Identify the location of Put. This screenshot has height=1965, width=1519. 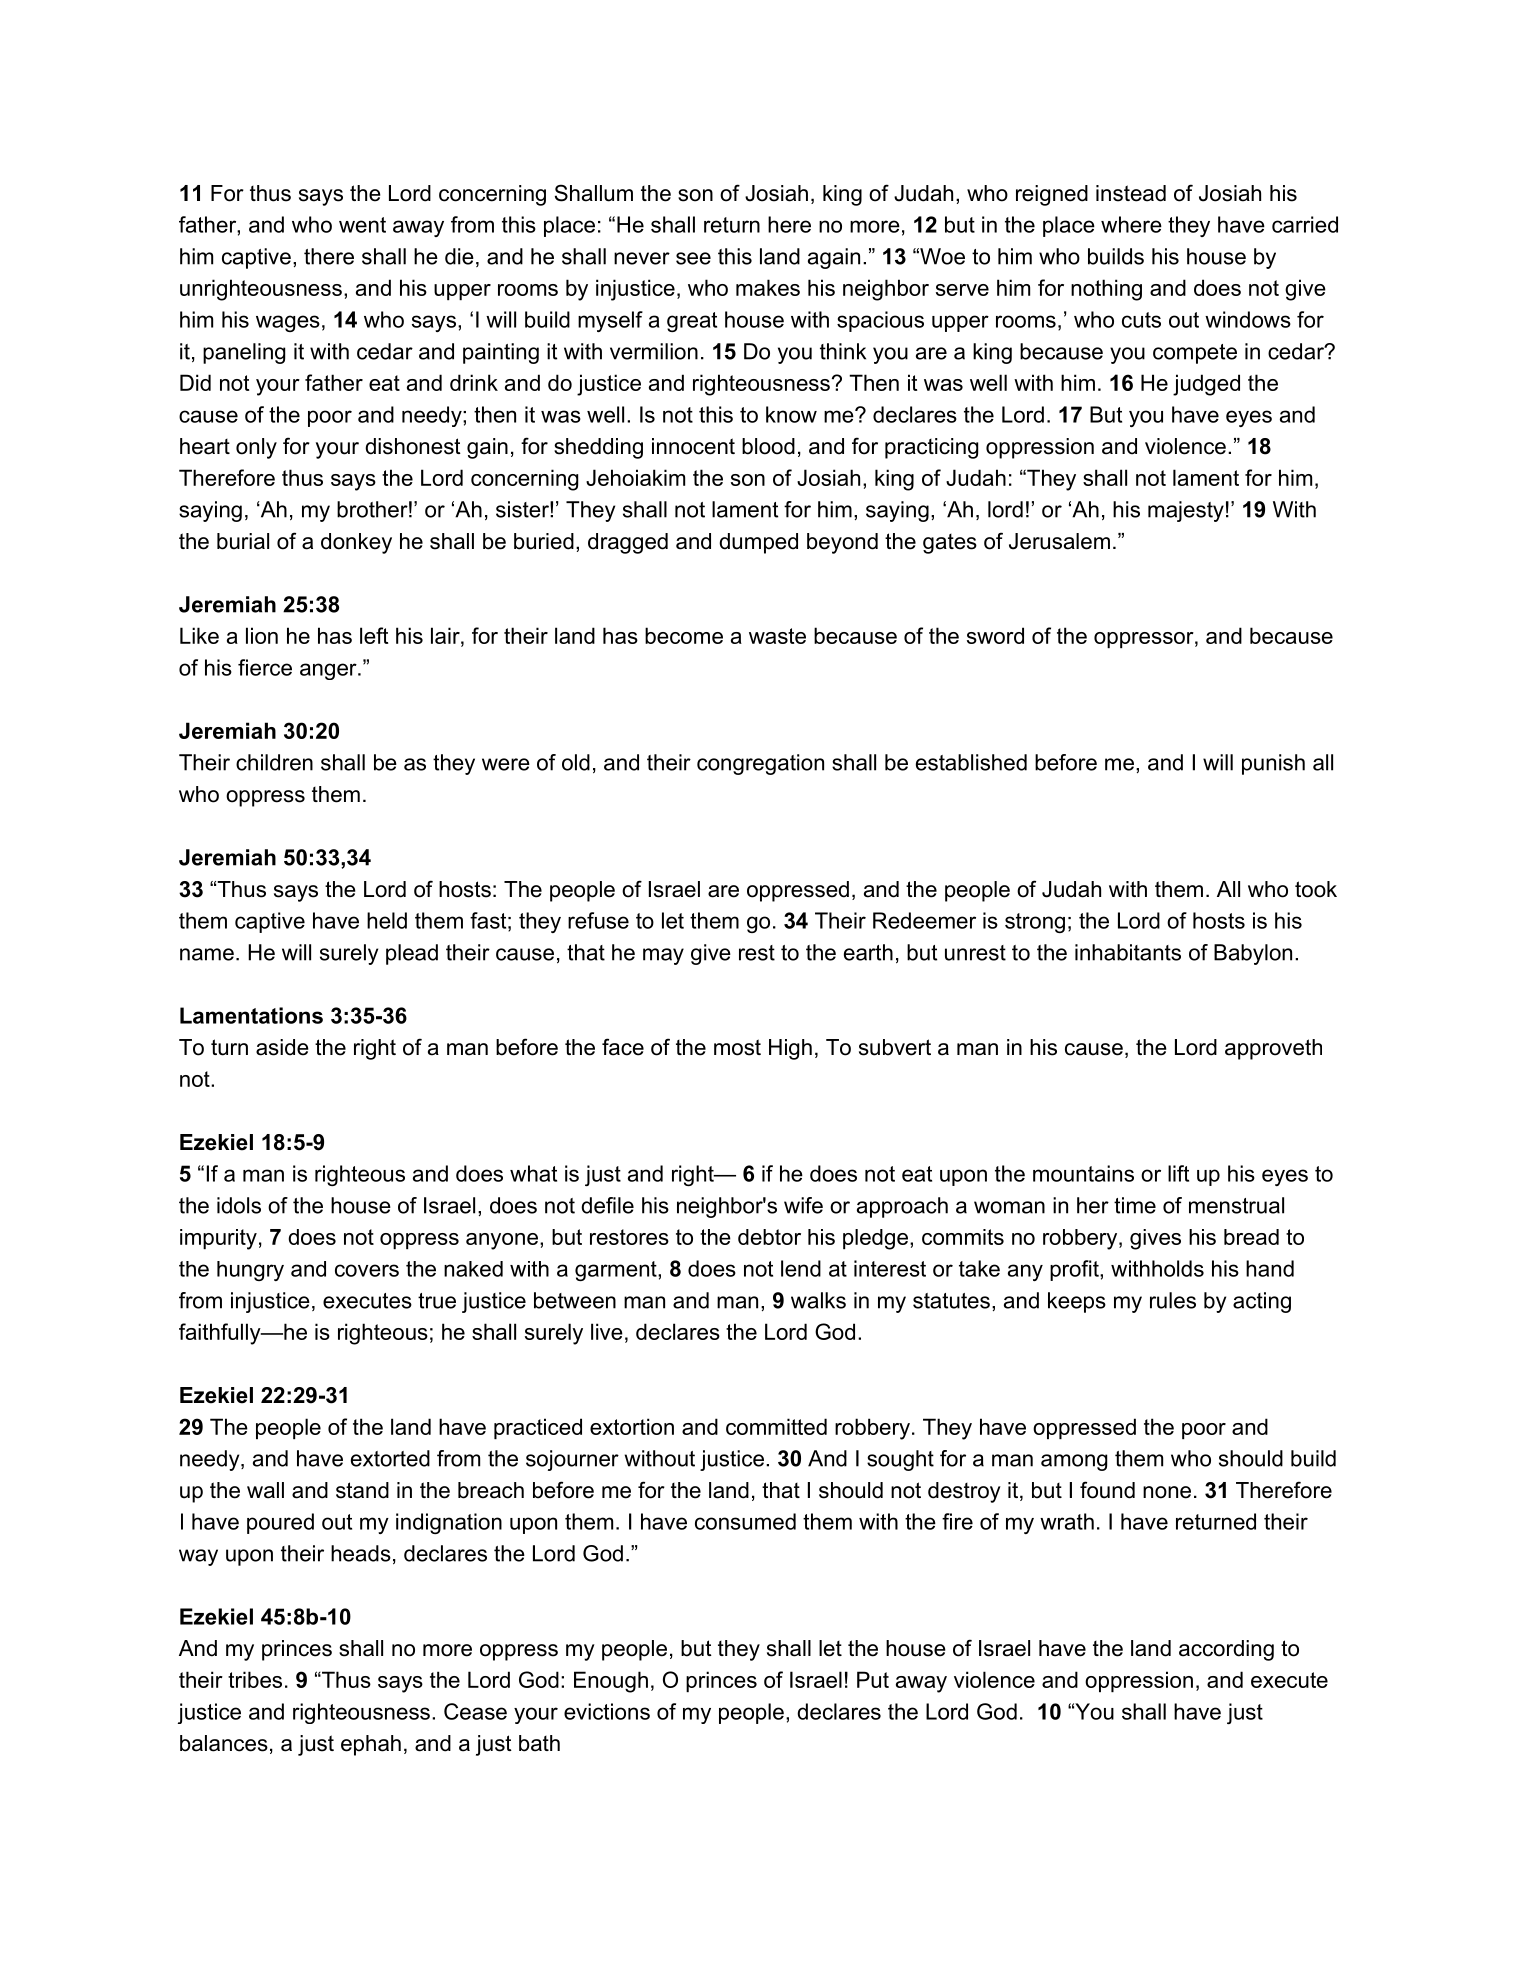
(873, 1679).
